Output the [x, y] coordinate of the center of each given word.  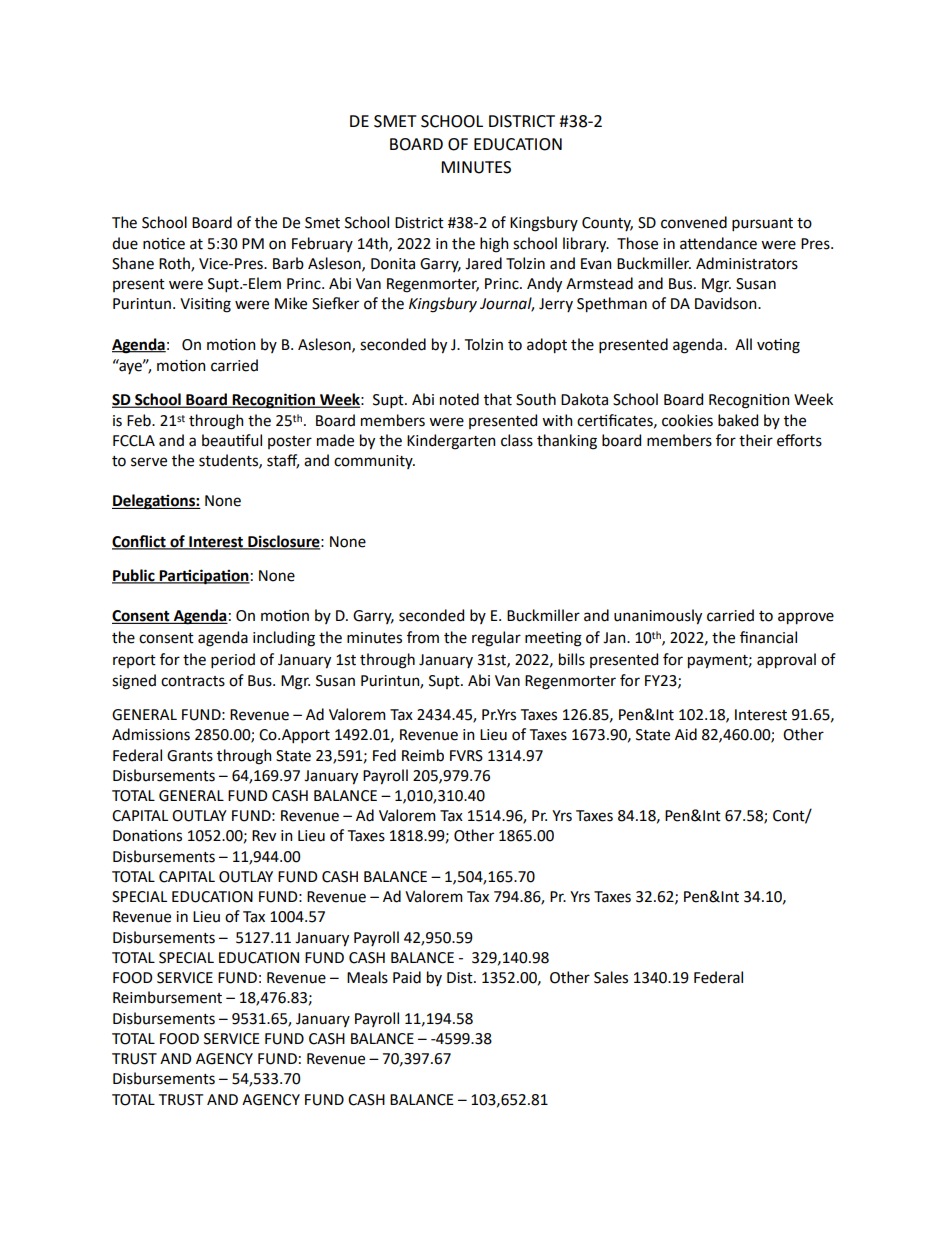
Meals [367, 977]
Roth [175, 264]
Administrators [747, 263]
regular [496, 639]
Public [134, 576]
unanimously [658, 617]
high [494, 245]
